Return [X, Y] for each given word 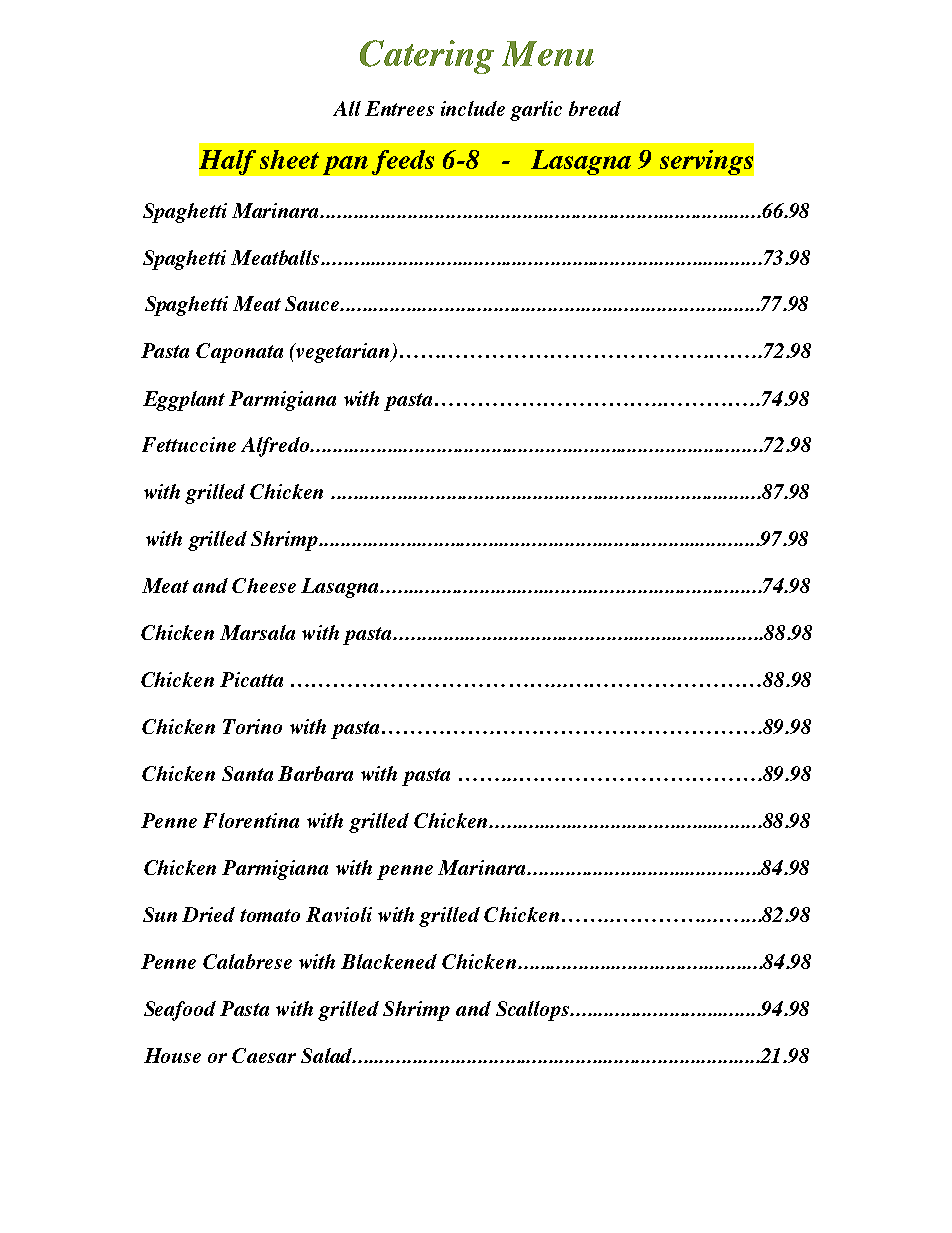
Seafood [180, 1011]
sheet [289, 159]
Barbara [315, 773]
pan [345, 165]
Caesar [264, 1055]
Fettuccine [189, 444]
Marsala [257, 632]
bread [595, 108]
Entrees [399, 108]
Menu [548, 54]
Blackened [389, 961]
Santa [247, 773]
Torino [252, 726]
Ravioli [339, 914]
